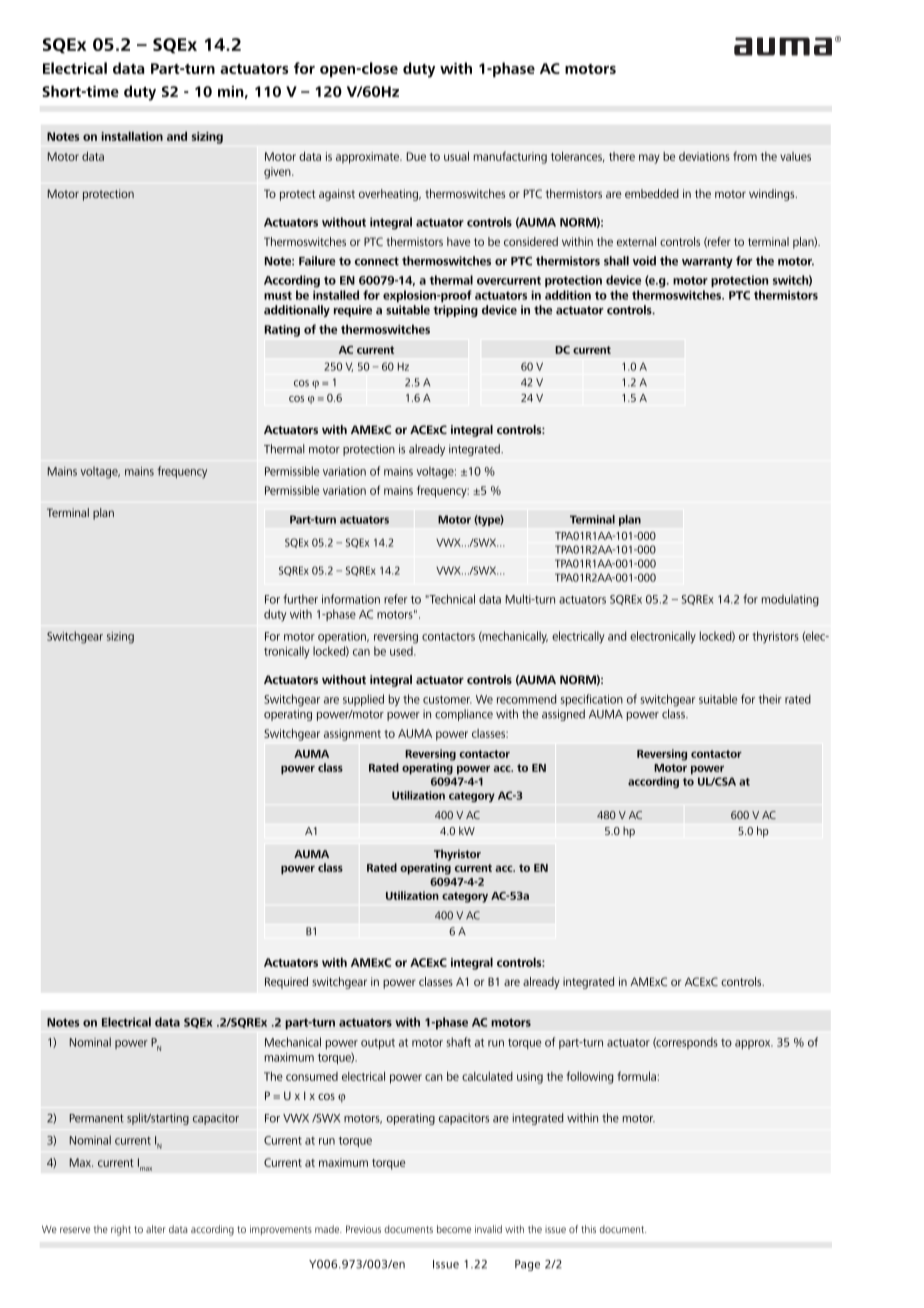 The height and width of the document is (1308, 924). Describe the element at coordinates (416, 156) in the document. I see `Due` at that location.
